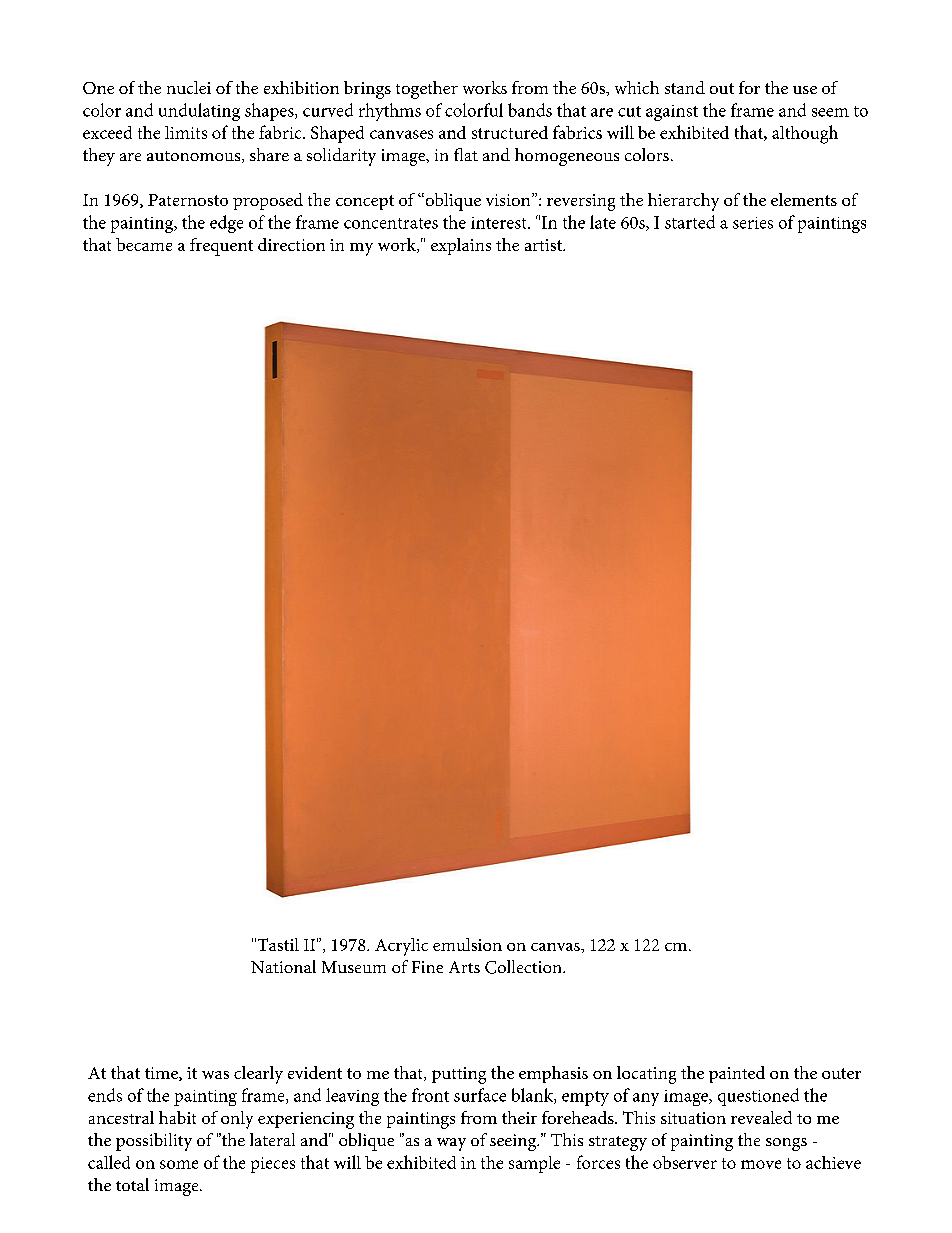  I want to click on series, so click(753, 223).
